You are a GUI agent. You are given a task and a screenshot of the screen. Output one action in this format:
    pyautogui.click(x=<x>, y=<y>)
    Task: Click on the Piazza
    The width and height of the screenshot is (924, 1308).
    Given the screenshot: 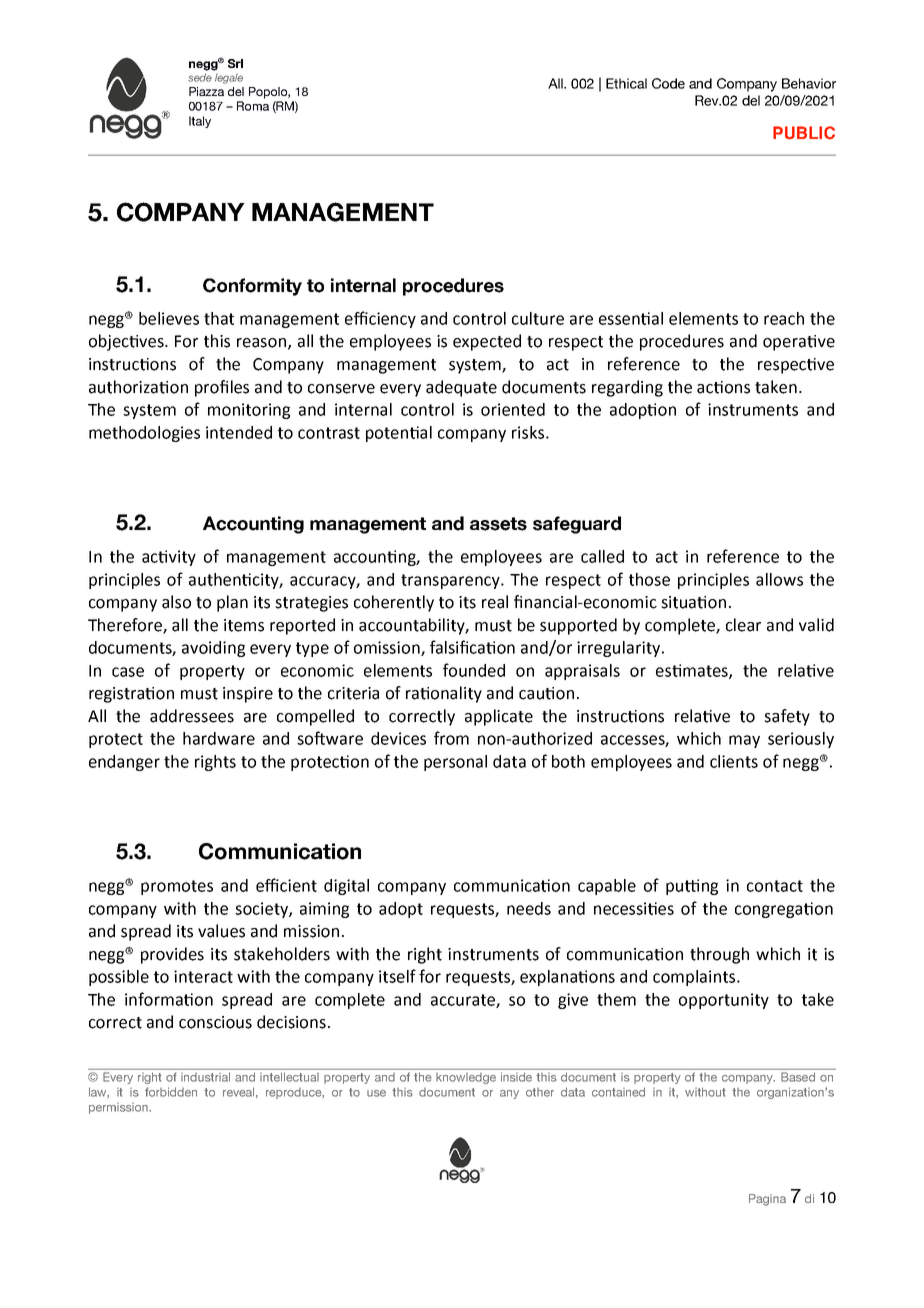 What is the action you would take?
    pyautogui.click(x=206, y=91)
